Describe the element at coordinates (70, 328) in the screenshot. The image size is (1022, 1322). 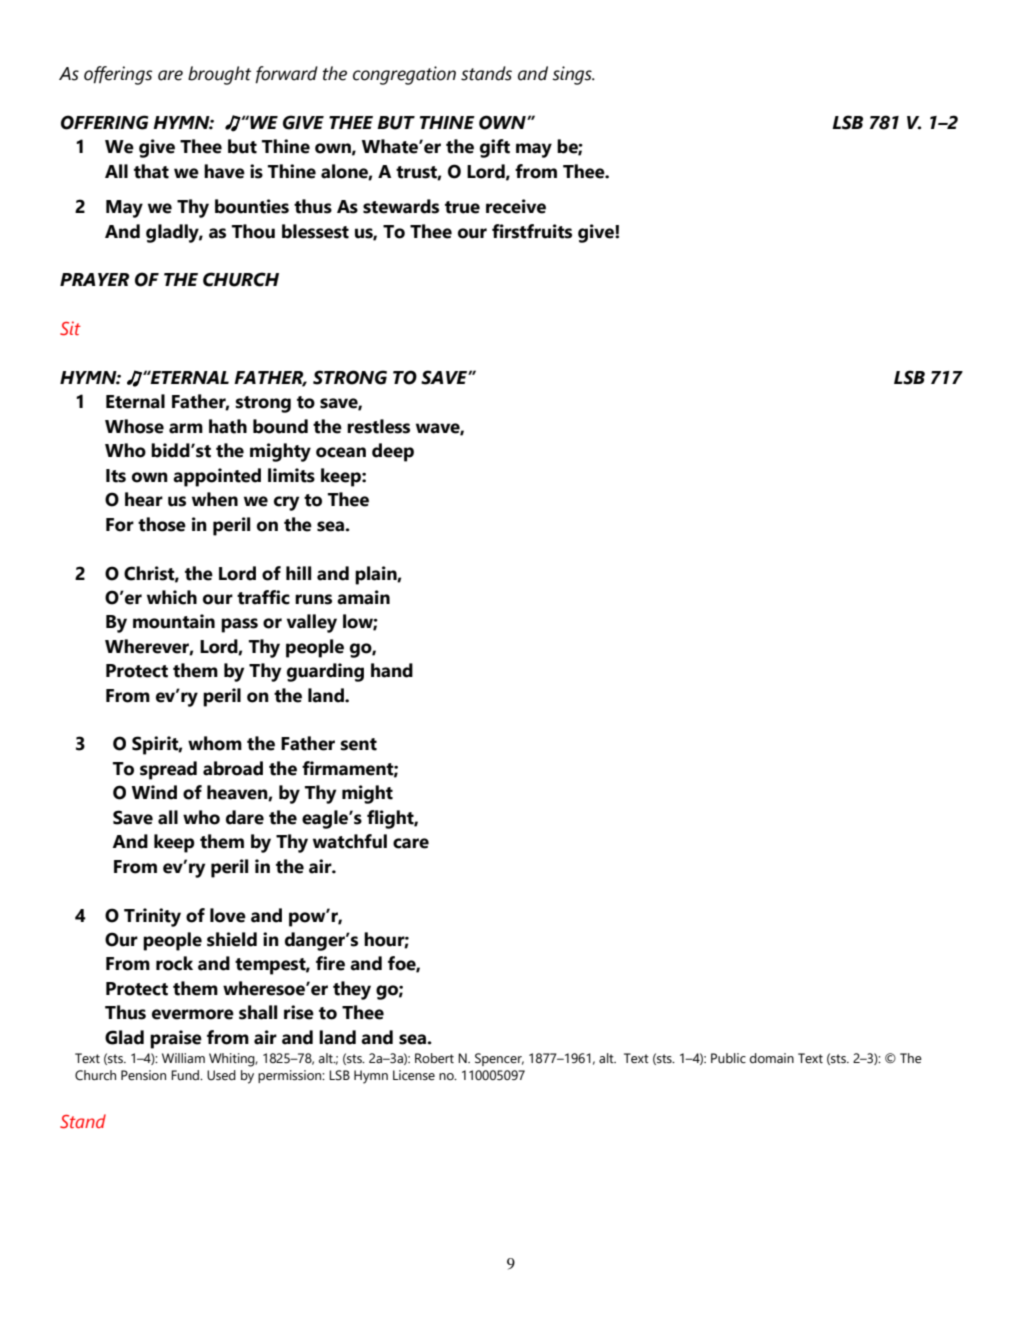
I see `Sit` at that location.
